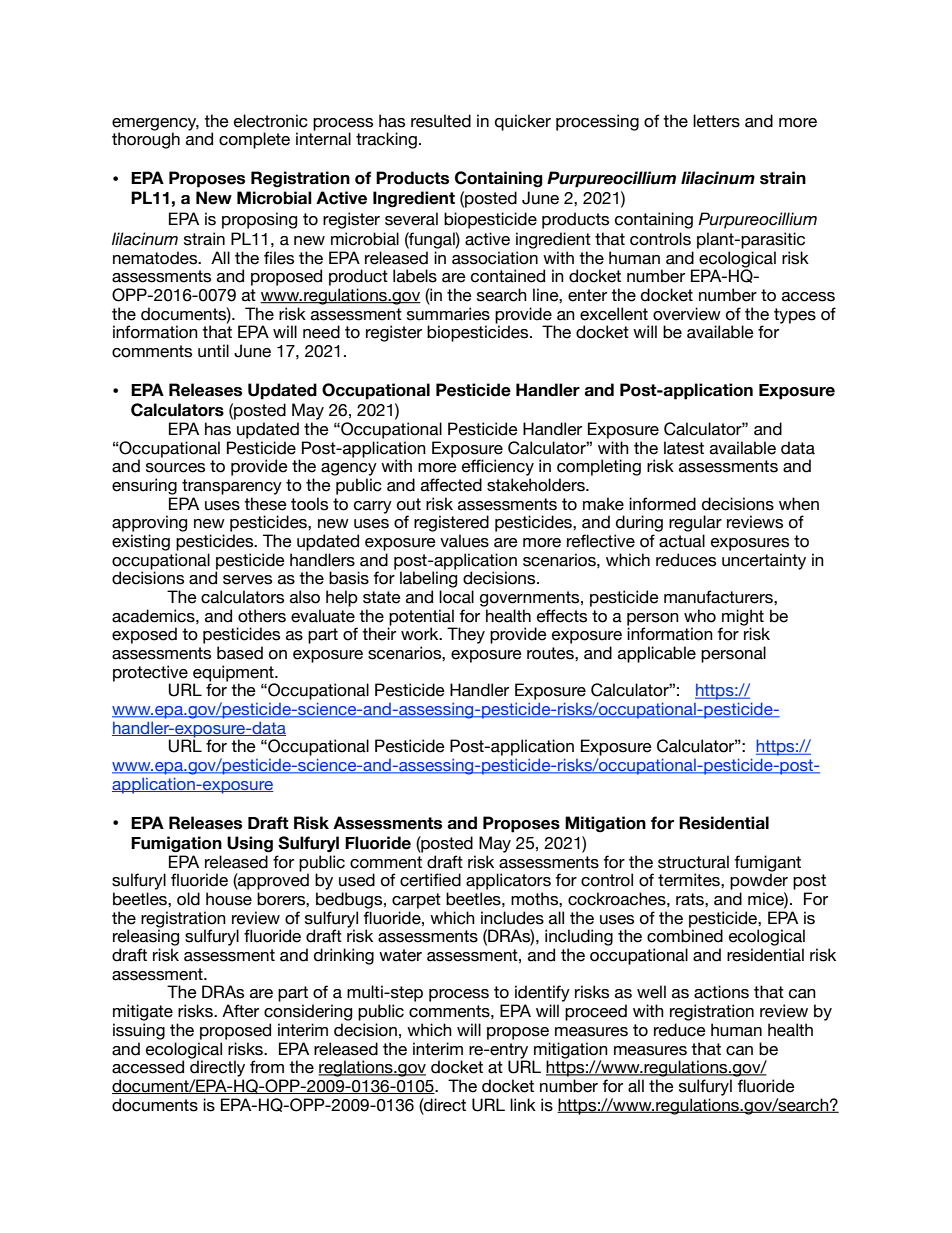 The height and width of the screenshot is (1233, 952). Describe the element at coordinates (700, 616) in the screenshot. I see `who` at that location.
